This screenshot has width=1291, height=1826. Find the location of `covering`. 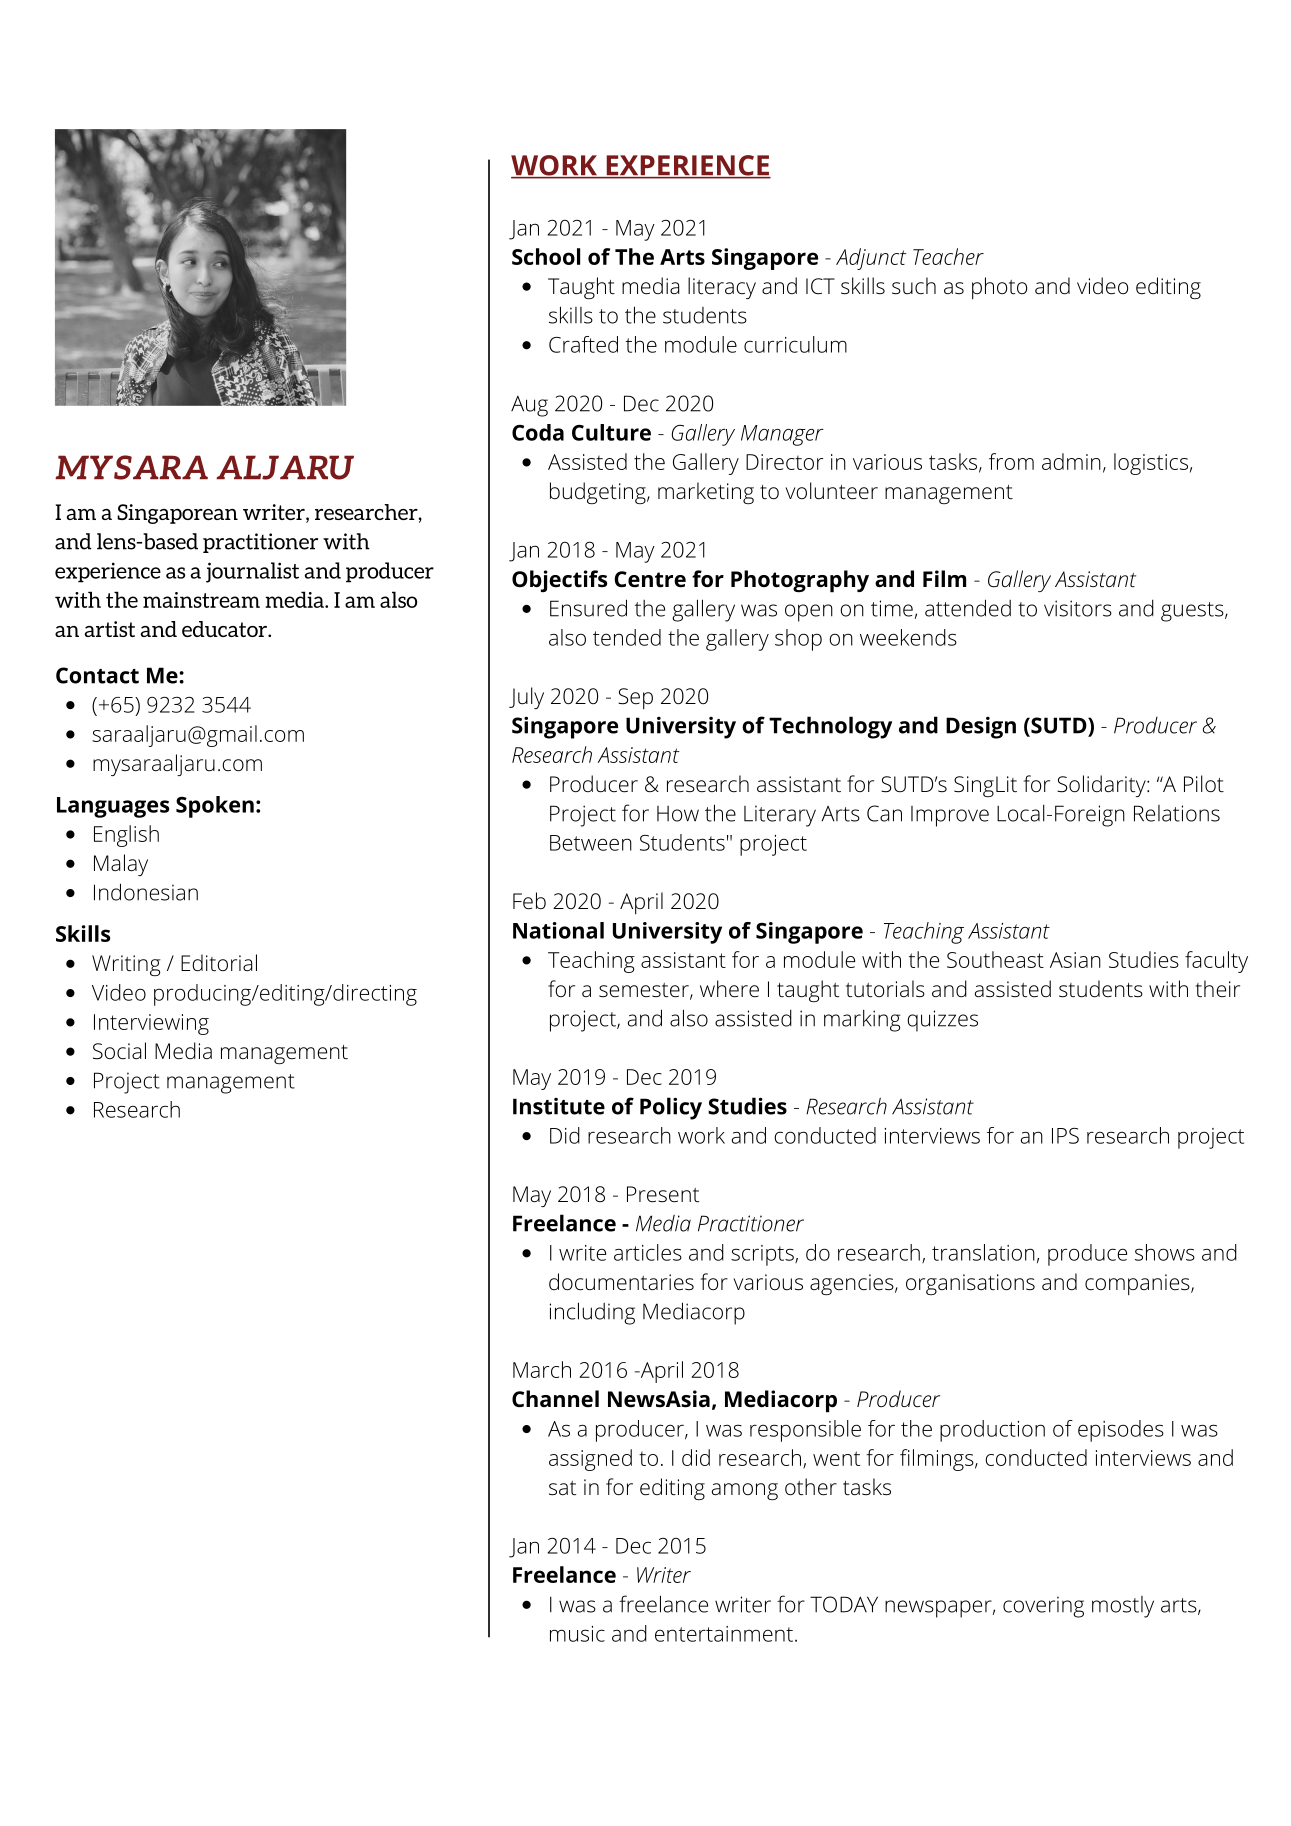

covering is located at coordinates (1043, 1607).
